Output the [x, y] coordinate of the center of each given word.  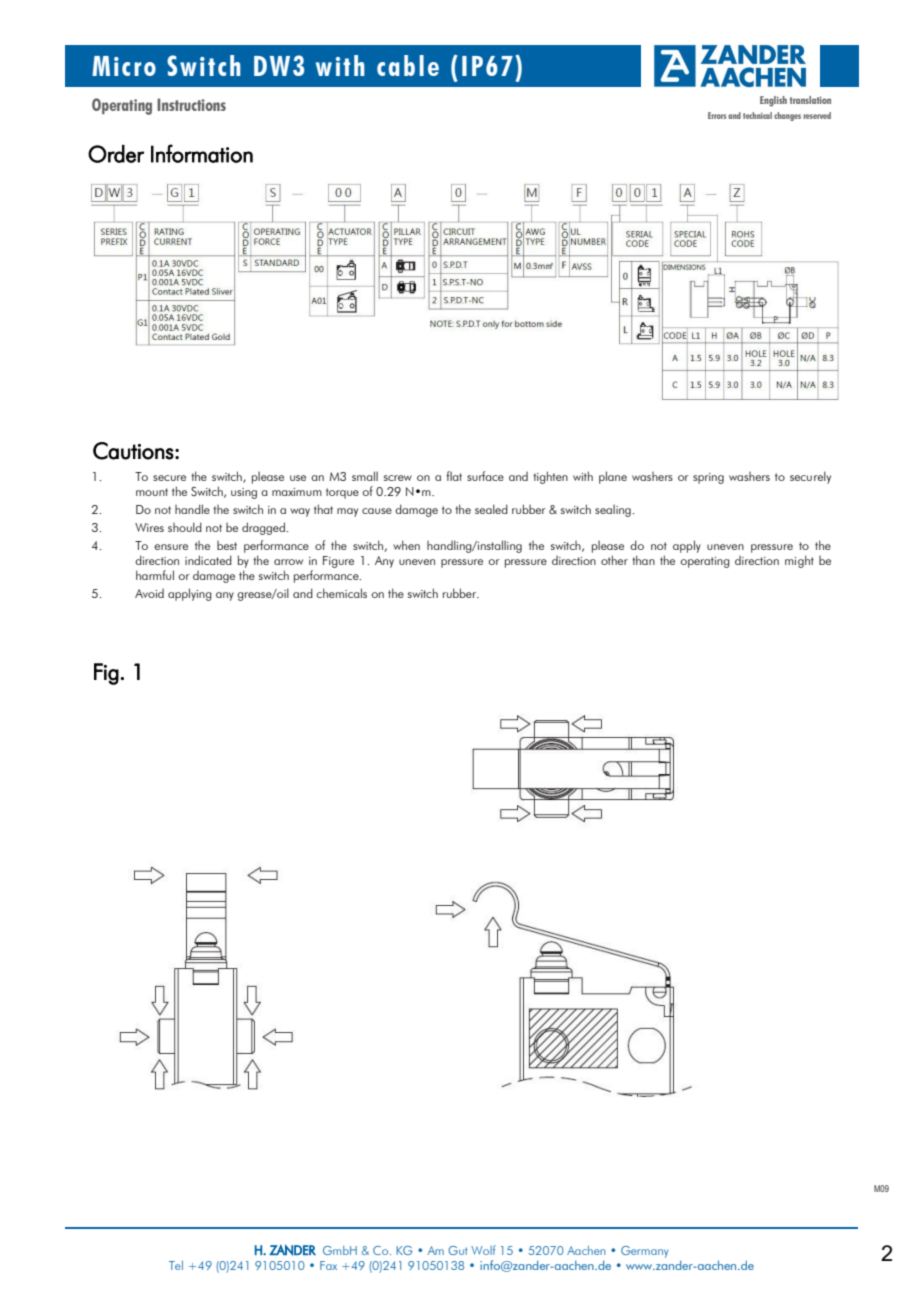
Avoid [149, 593]
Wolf [483, 1250]
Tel [176, 1265]
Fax [328, 1265]
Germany [644, 1252]
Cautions [133, 451]
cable [408, 65]
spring [708, 478]
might [799, 561]
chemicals [341, 593]
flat [454, 476]
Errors [717, 115]
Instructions [191, 104]
